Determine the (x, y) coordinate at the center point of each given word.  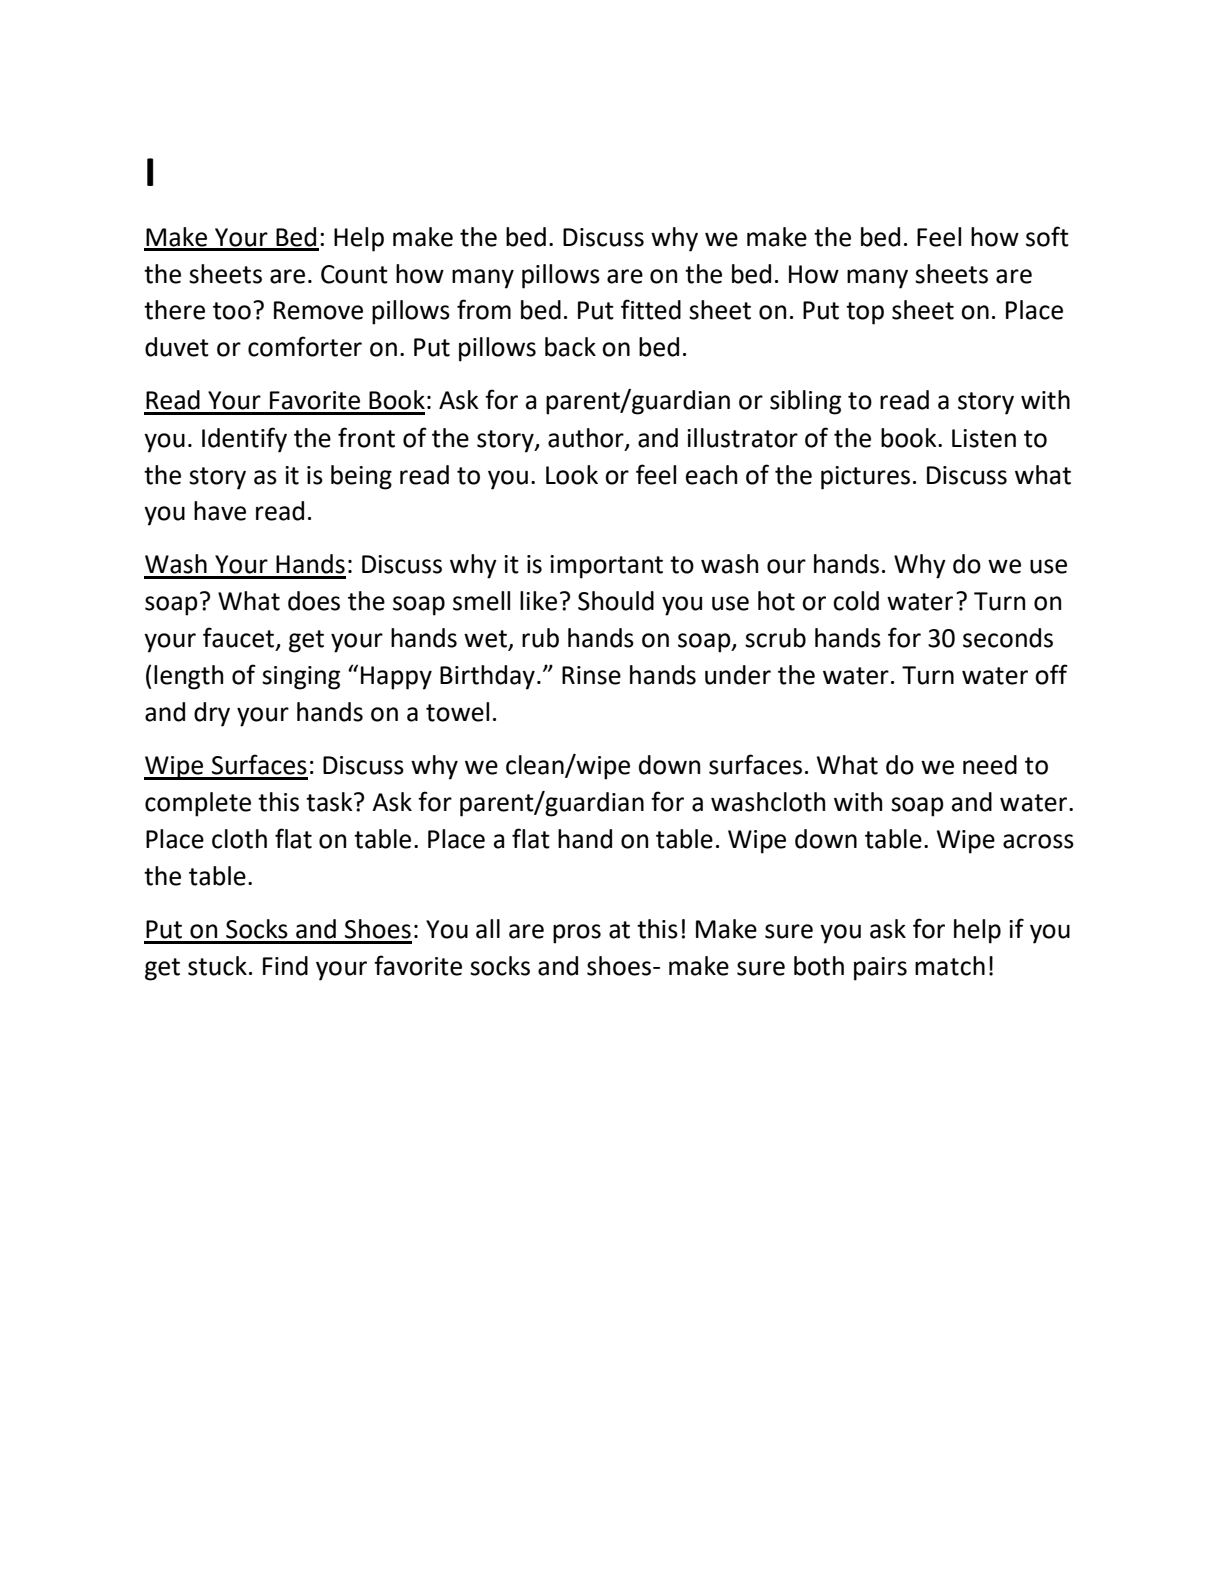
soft (1047, 236)
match (950, 966)
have (220, 511)
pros (577, 934)
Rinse (591, 675)
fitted (651, 309)
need (990, 765)
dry (212, 714)
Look (572, 475)
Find (285, 966)
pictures (865, 478)
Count (354, 274)
